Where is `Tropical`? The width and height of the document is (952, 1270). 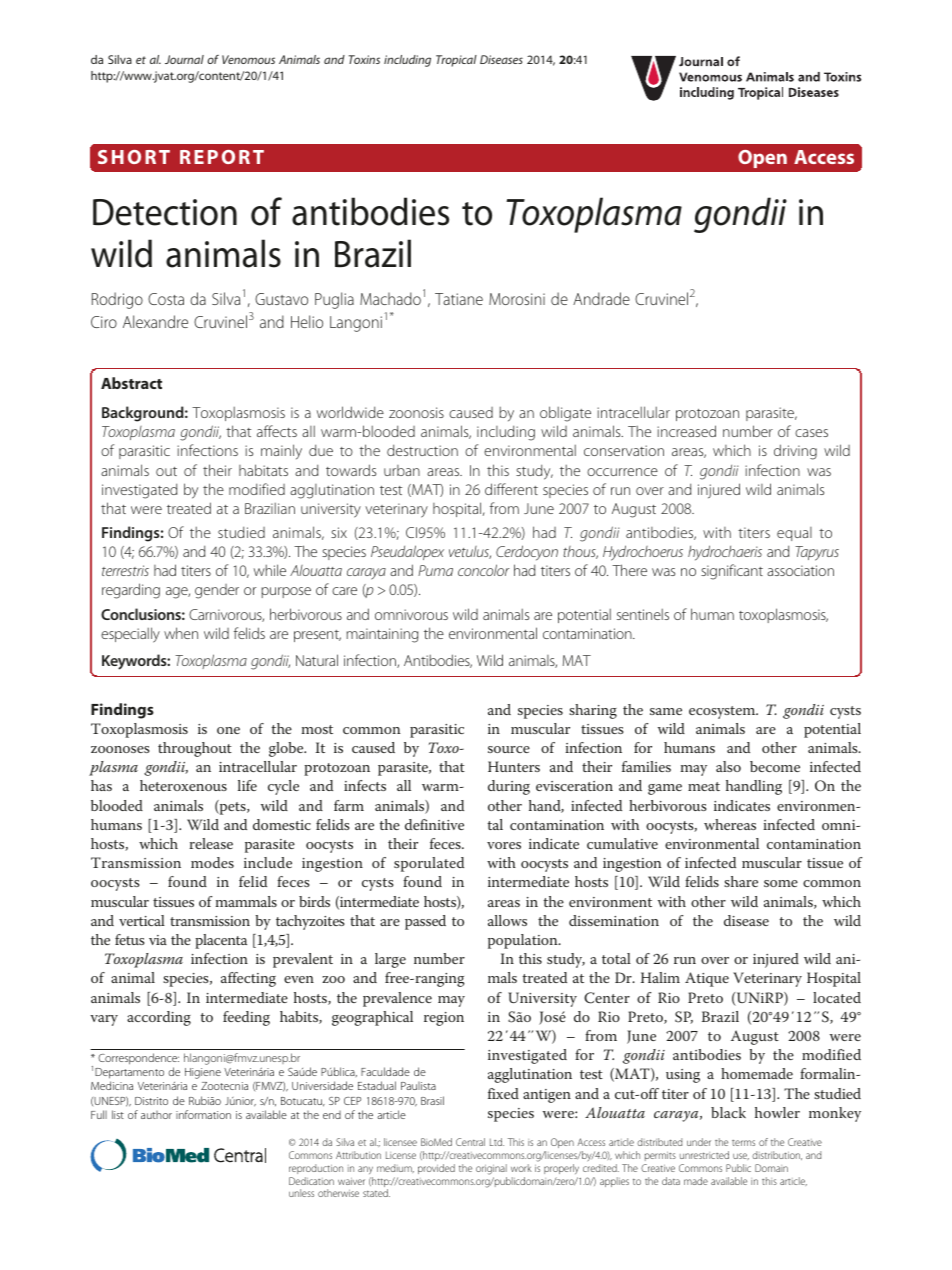
Tropical is located at coordinates (456, 61).
